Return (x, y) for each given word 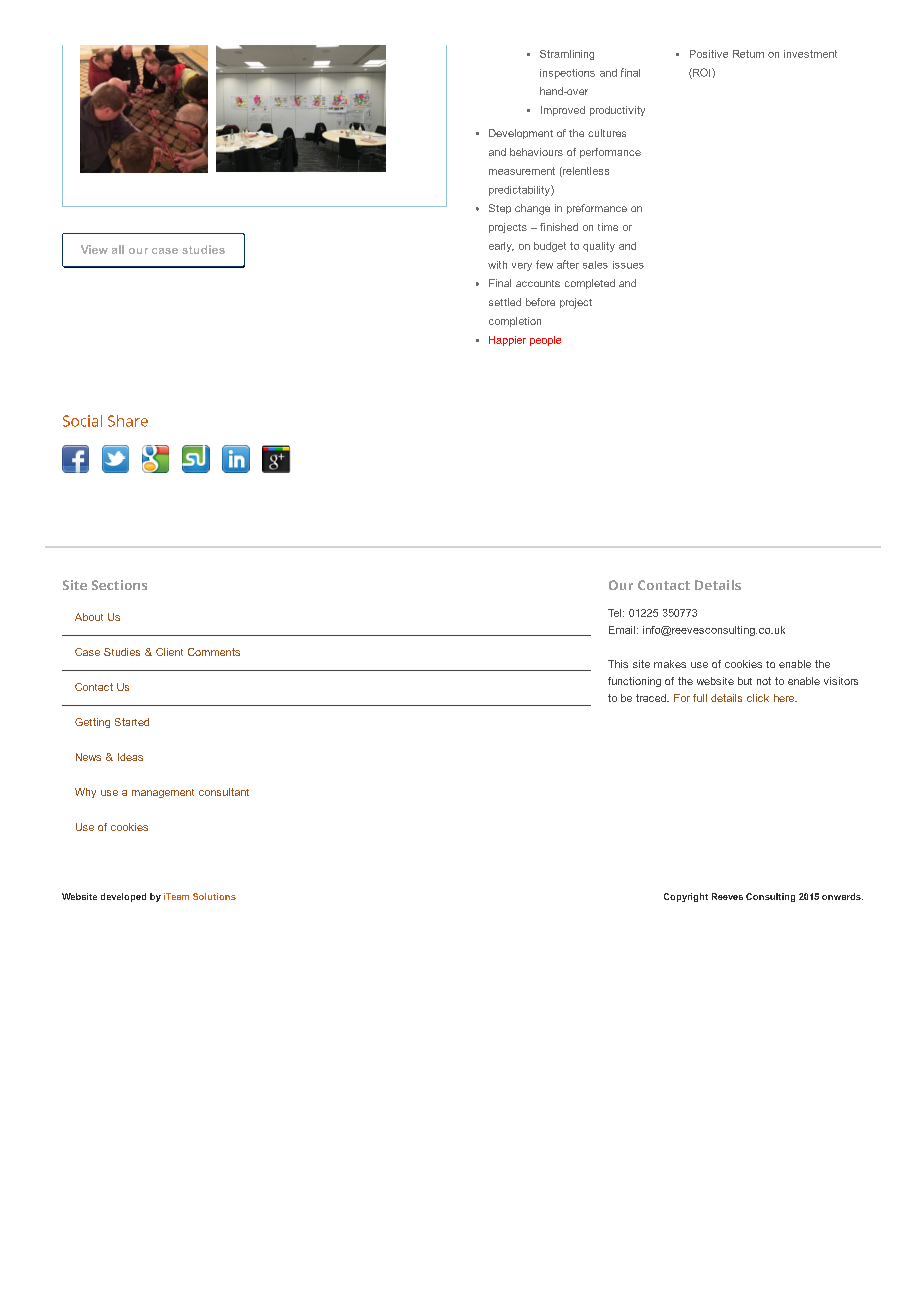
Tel (614, 613)
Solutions (214, 896)
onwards (842, 896)
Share (128, 421)
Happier (507, 341)
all (118, 249)
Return (748, 54)
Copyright (686, 897)
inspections (567, 74)
